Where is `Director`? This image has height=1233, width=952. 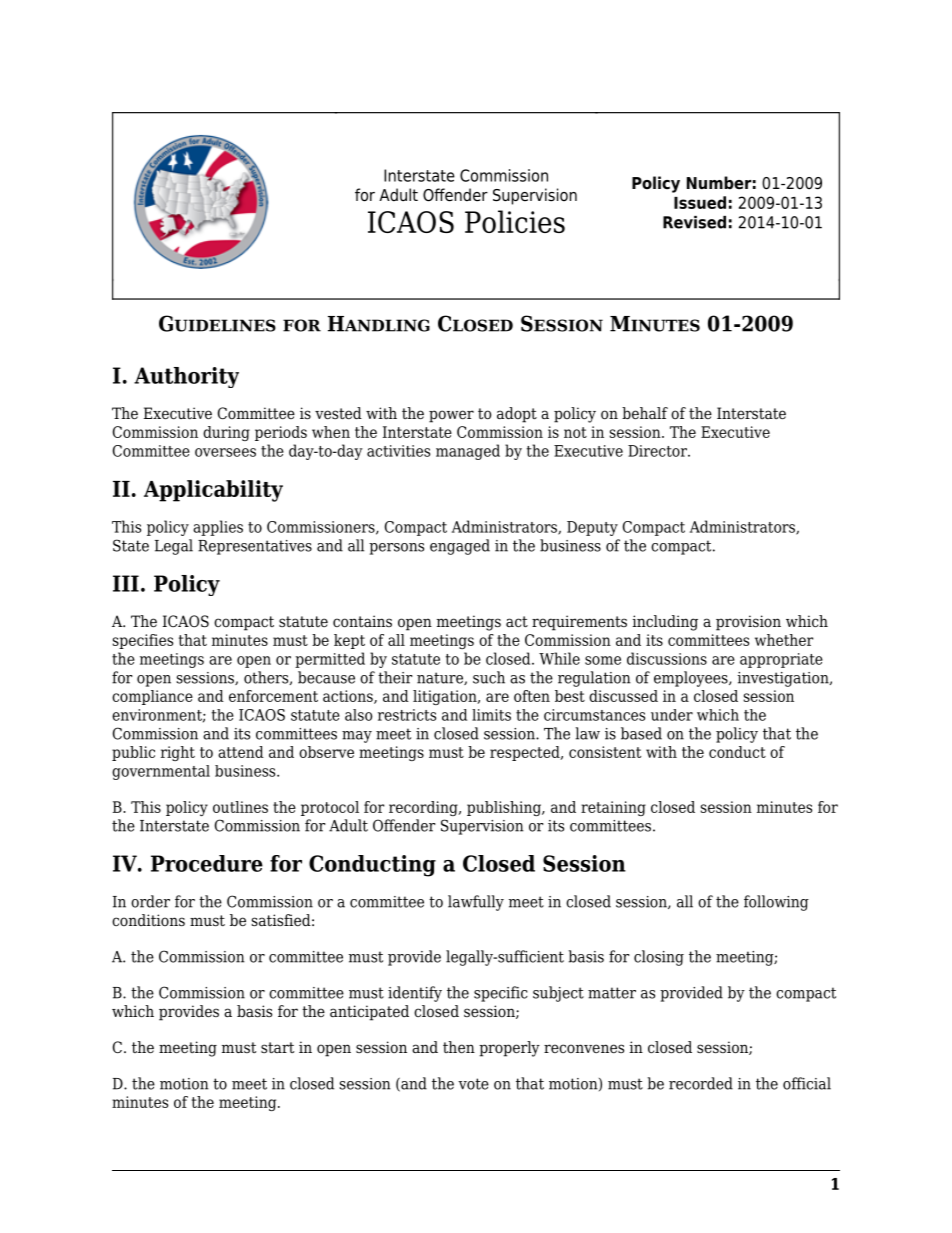
Director is located at coordinates (658, 451).
